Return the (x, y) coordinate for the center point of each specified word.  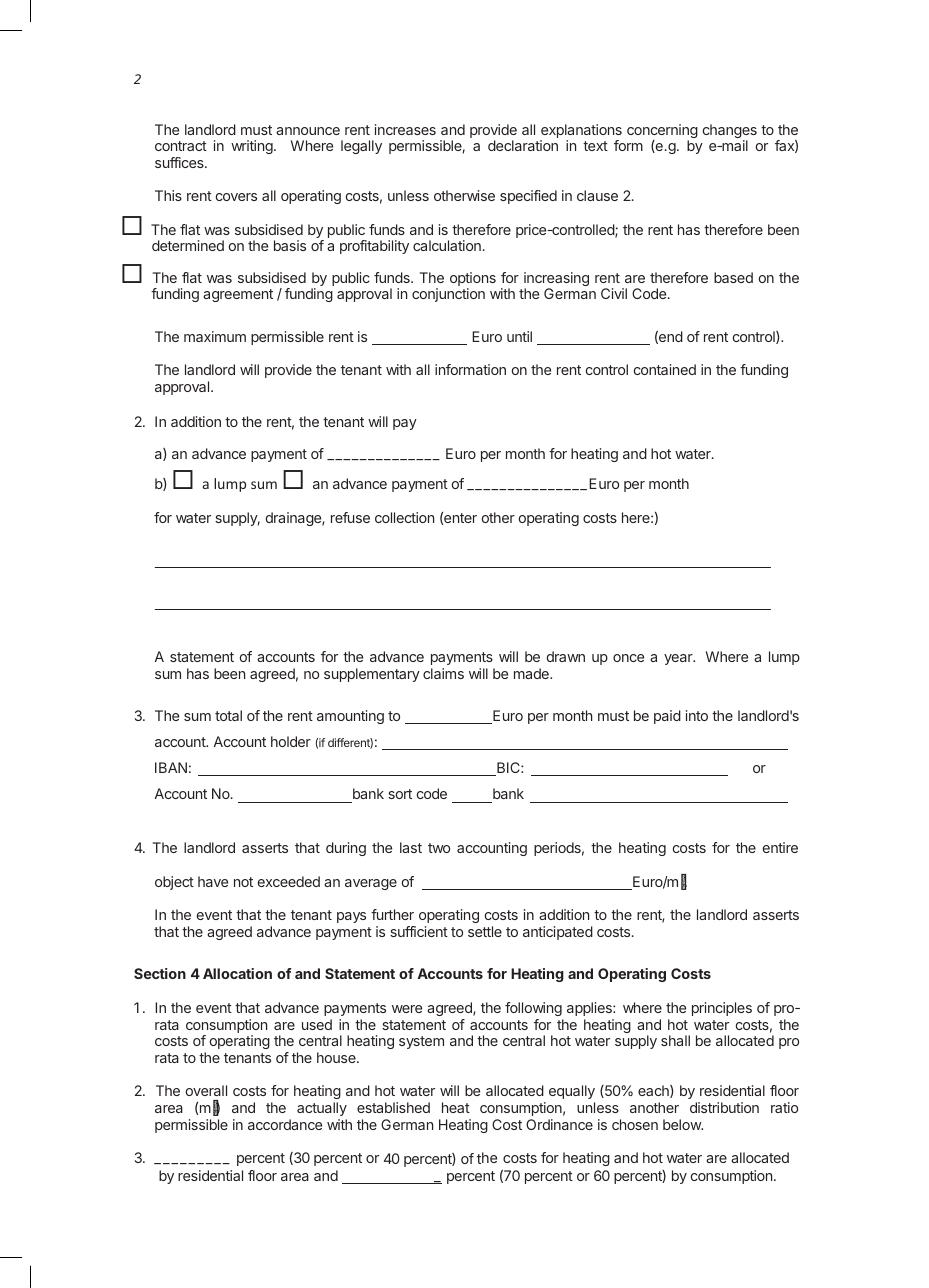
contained (665, 369)
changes (730, 132)
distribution (724, 1107)
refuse (350, 517)
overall (206, 1090)
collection (404, 517)
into (697, 715)
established (393, 1107)
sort (400, 794)
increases (405, 129)
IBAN (171, 767)
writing (253, 147)
